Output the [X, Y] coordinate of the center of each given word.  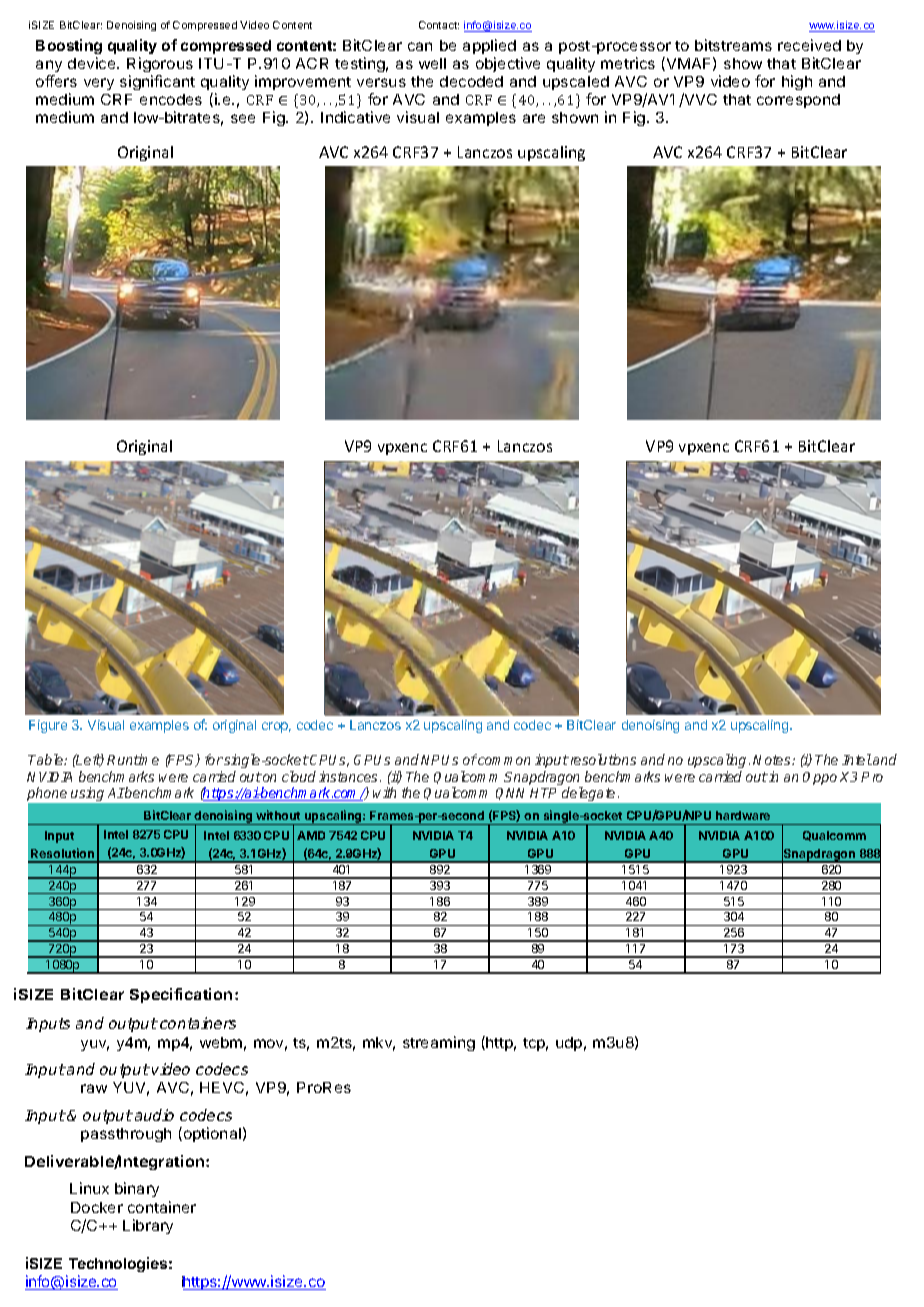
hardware [743, 815]
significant [157, 82]
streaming [439, 1043]
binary [137, 1189]
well [432, 63]
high [797, 82]
